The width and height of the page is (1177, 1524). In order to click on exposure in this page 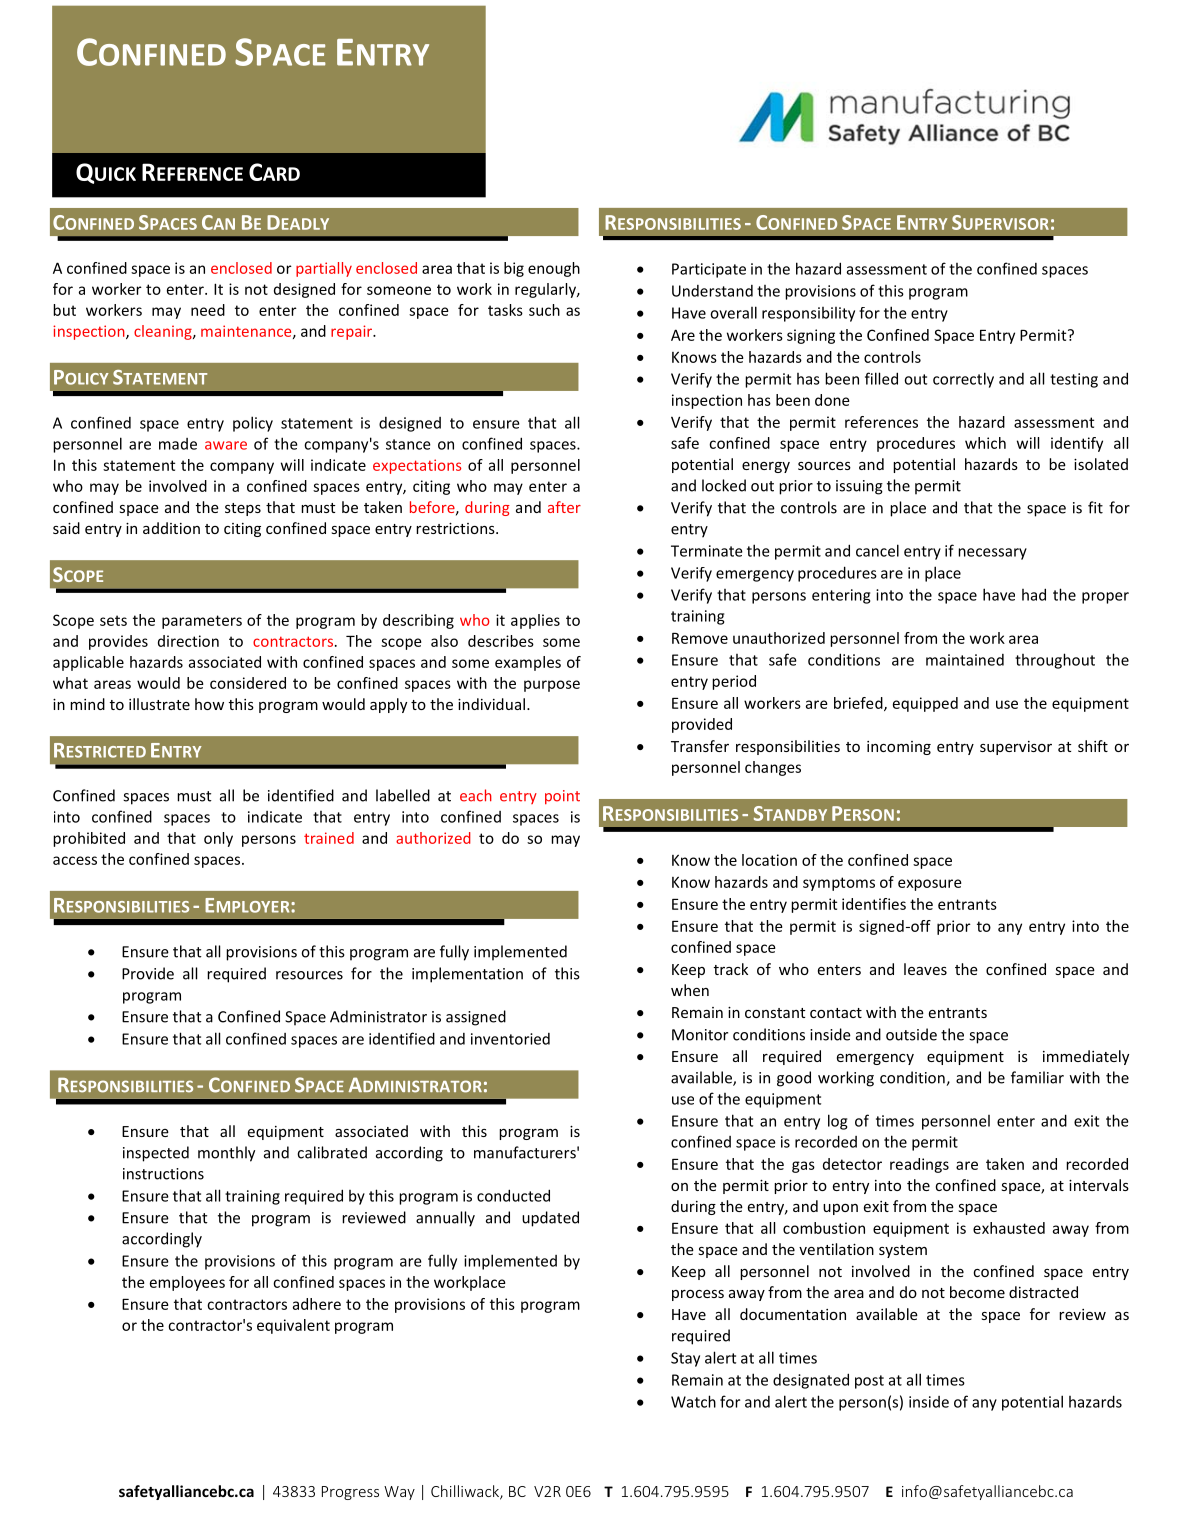, I will do `click(930, 885)`.
